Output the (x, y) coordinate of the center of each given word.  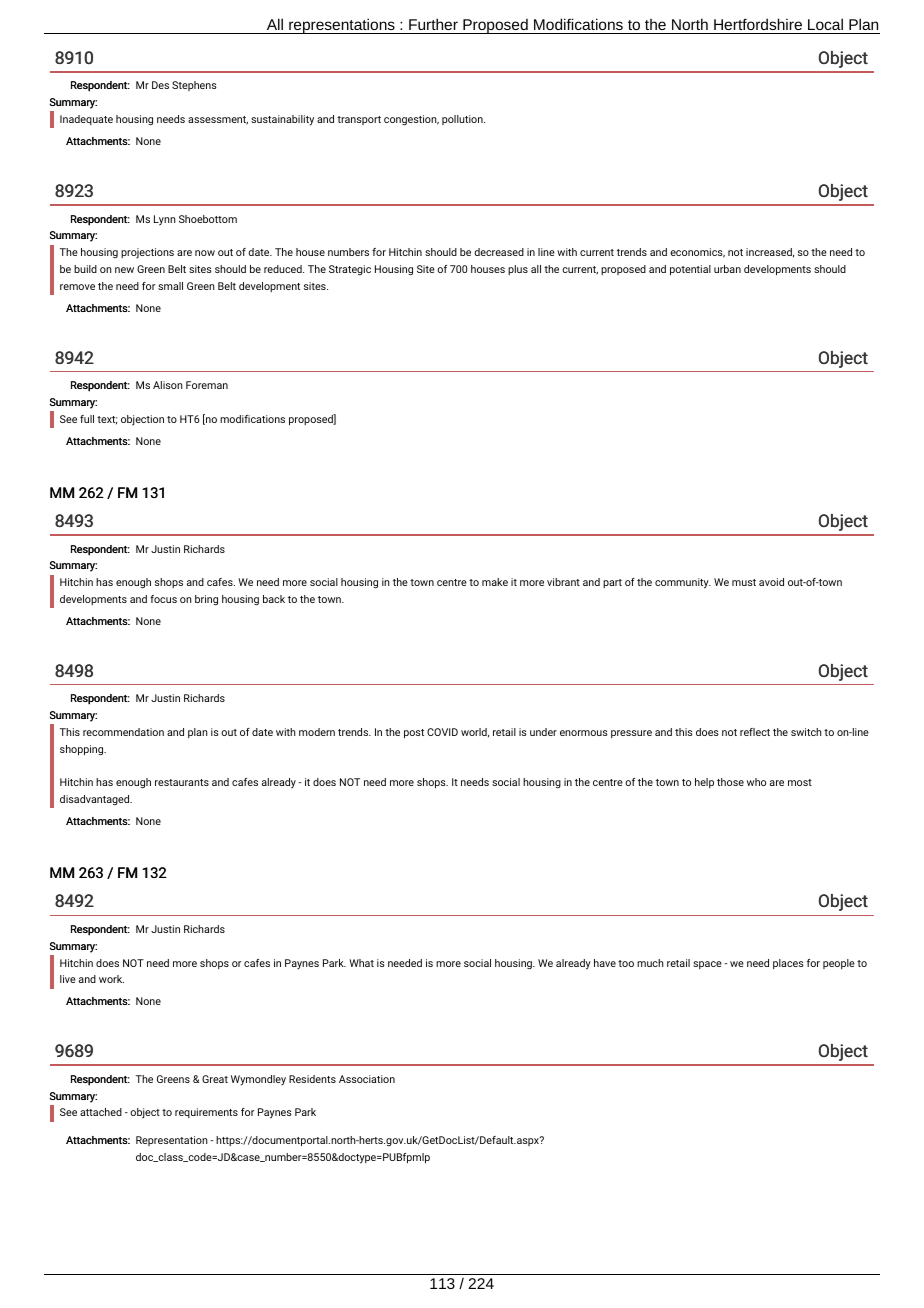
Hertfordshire (758, 24)
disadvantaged (96, 800)
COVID (442, 732)
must (744, 582)
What (361, 963)
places (788, 964)
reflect (755, 732)
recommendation (123, 732)
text (107, 420)
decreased (499, 252)
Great (215, 1079)
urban (727, 269)
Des (160, 85)
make (495, 582)
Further (433, 24)
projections (147, 253)
